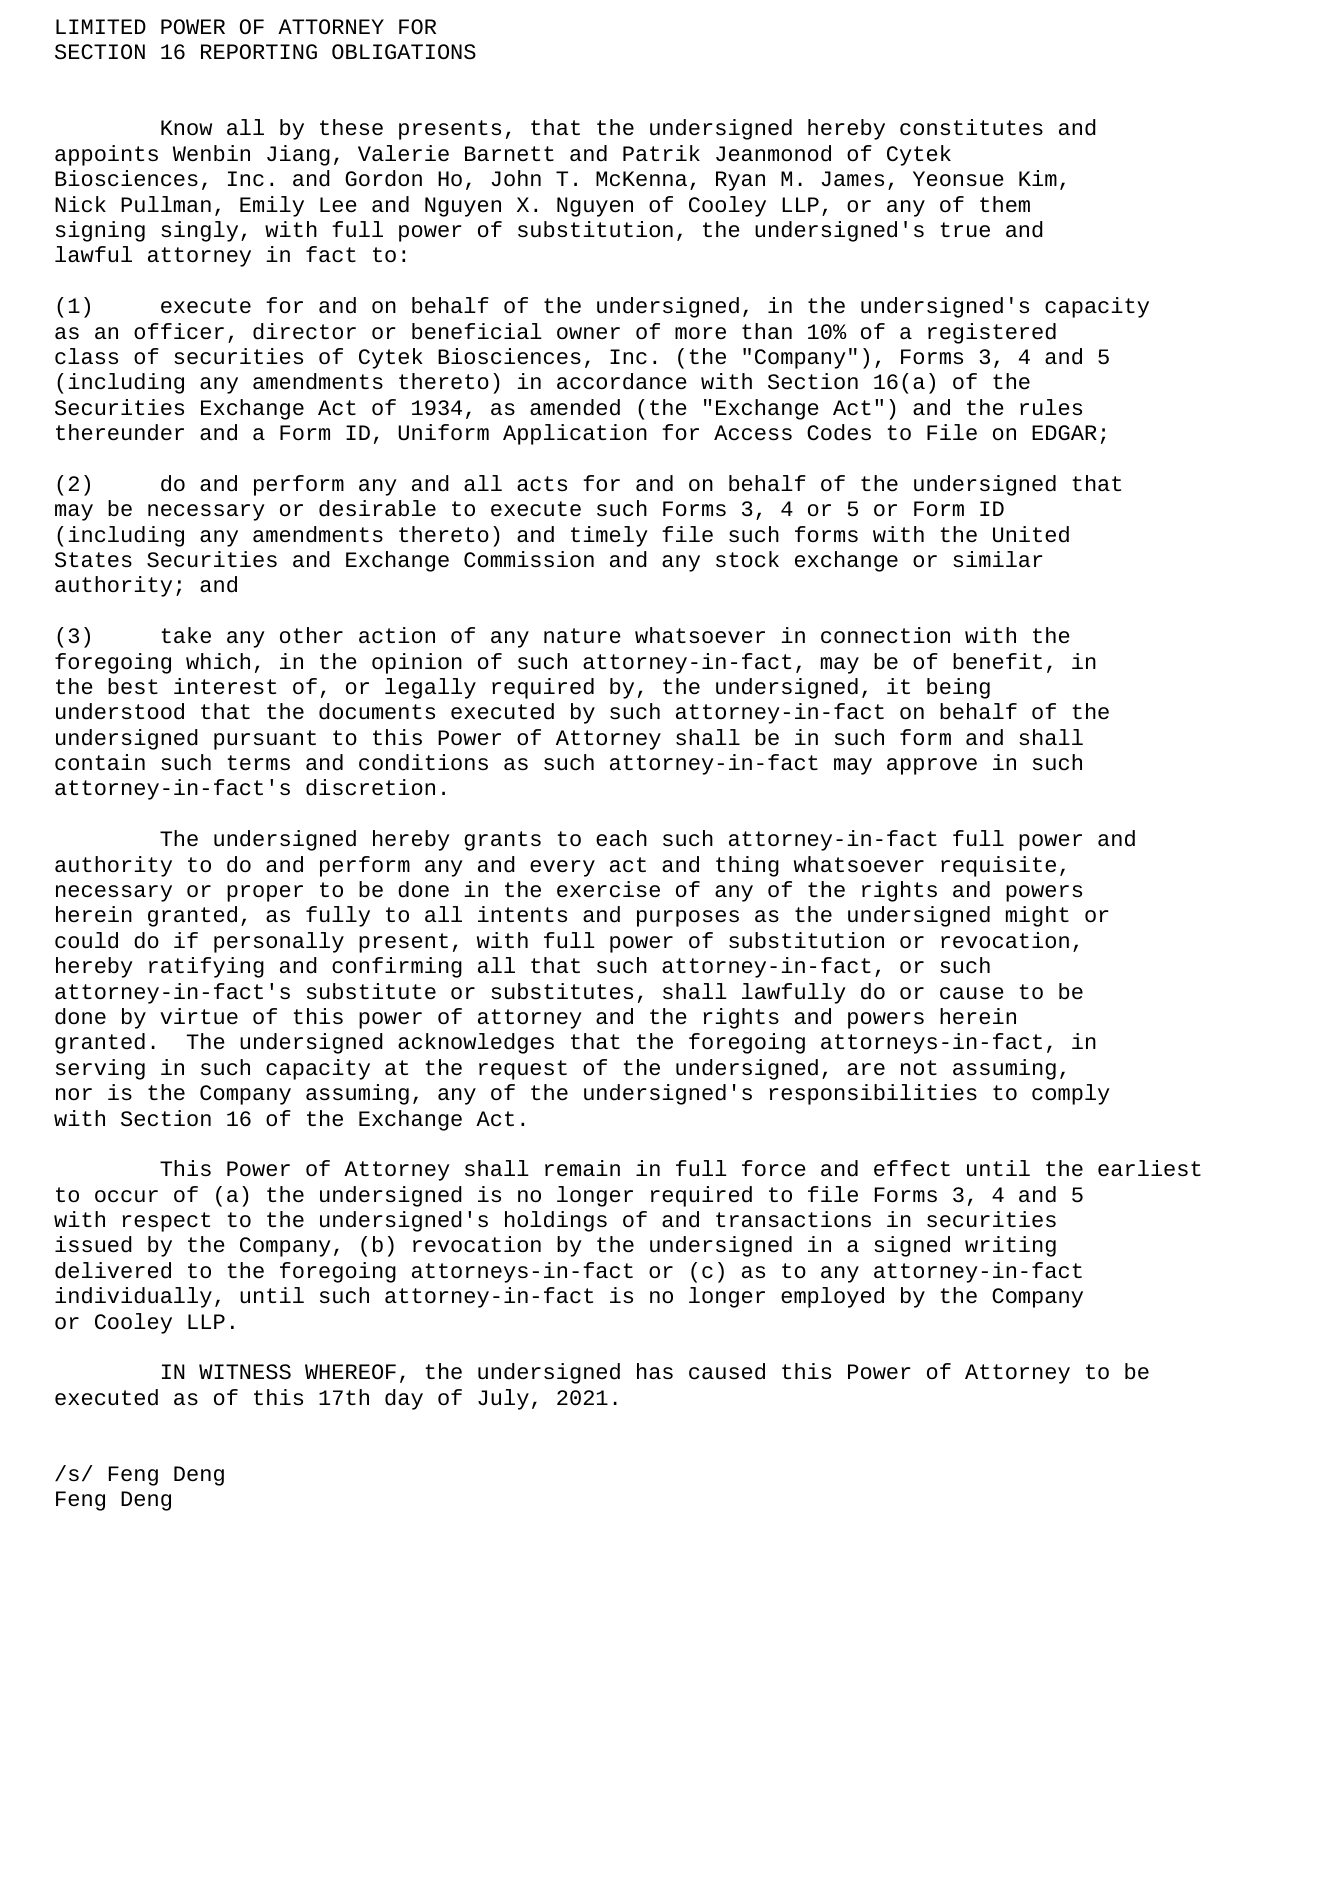  What do you see at coordinates (259, 52) in the screenshot?
I see `REPORTING` at bounding box center [259, 52].
